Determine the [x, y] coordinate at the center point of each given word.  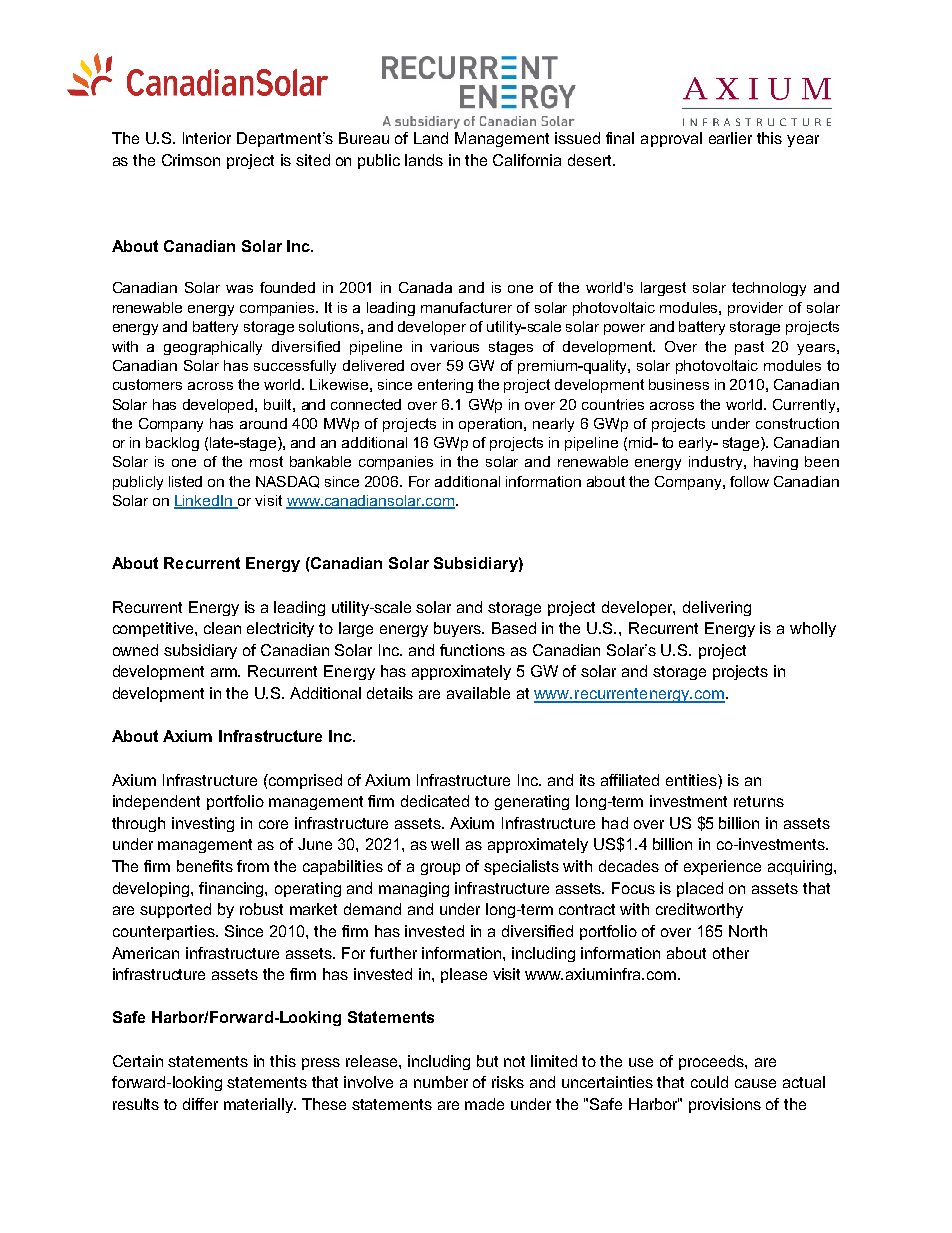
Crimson [191, 160]
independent [156, 802]
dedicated [435, 801]
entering [445, 386]
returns [759, 801]
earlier [730, 138]
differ [200, 1104]
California [527, 160]
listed [185, 481]
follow [749, 481]
